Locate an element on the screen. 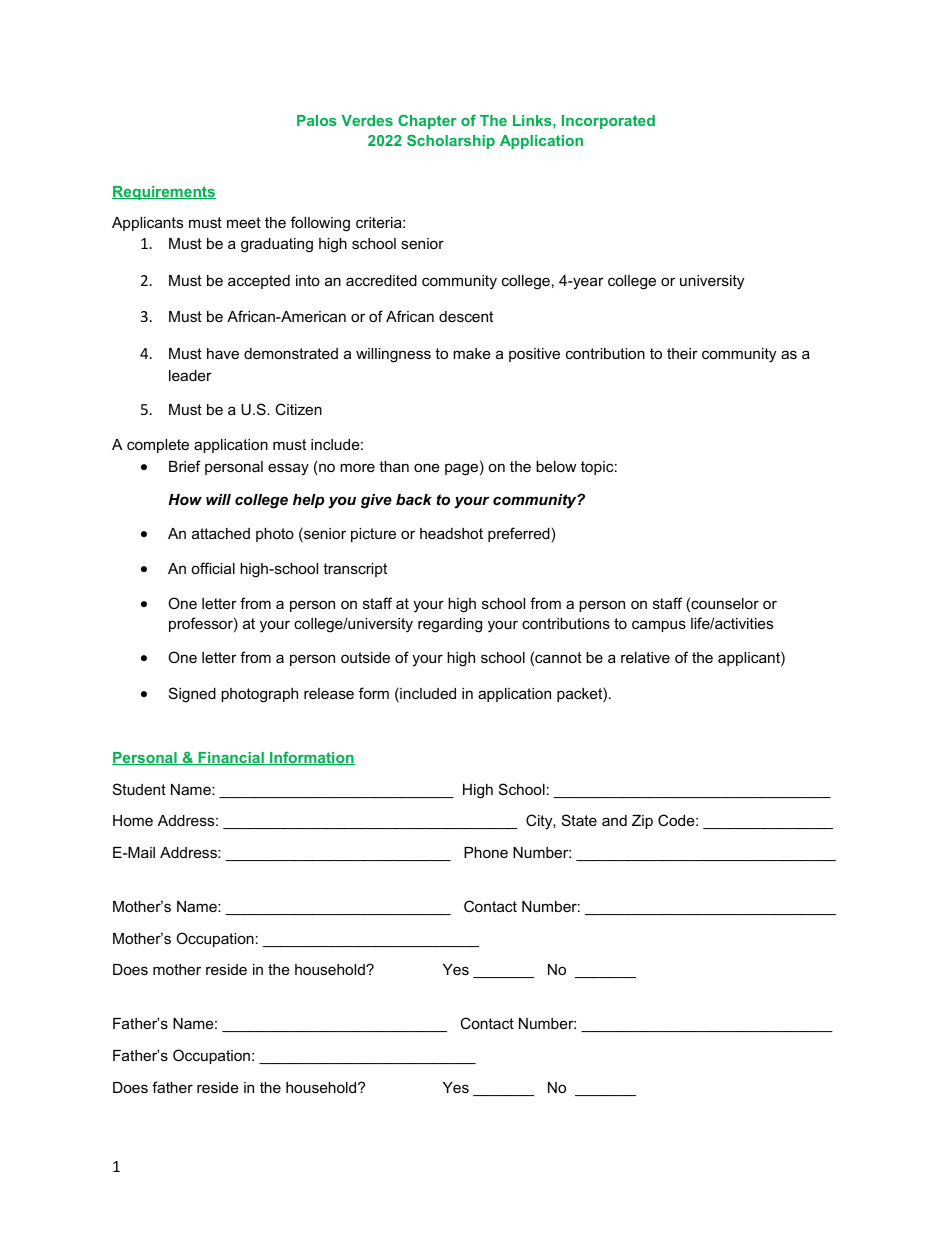  Requirements is located at coordinates (164, 193).
